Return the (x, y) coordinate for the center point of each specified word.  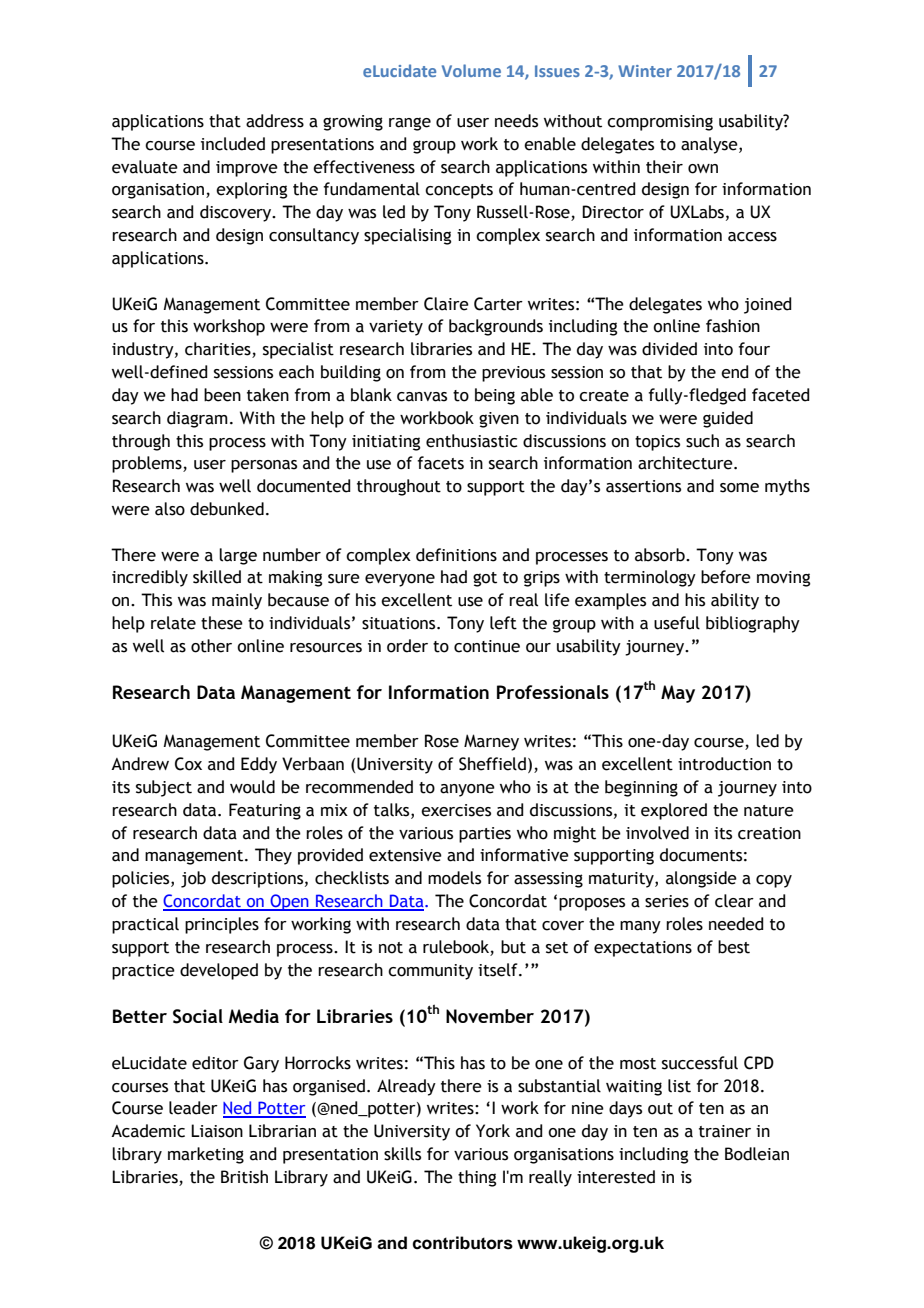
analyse (710, 145)
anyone (467, 790)
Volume (471, 70)
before (726, 577)
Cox (188, 764)
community (430, 972)
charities (219, 350)
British (244, 1177)
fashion (733, 326)
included (233, 144)
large (238, 556)
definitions (456, 555)
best (734, 947)
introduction (724, 764)
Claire (446, 304)
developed (219, 971)
